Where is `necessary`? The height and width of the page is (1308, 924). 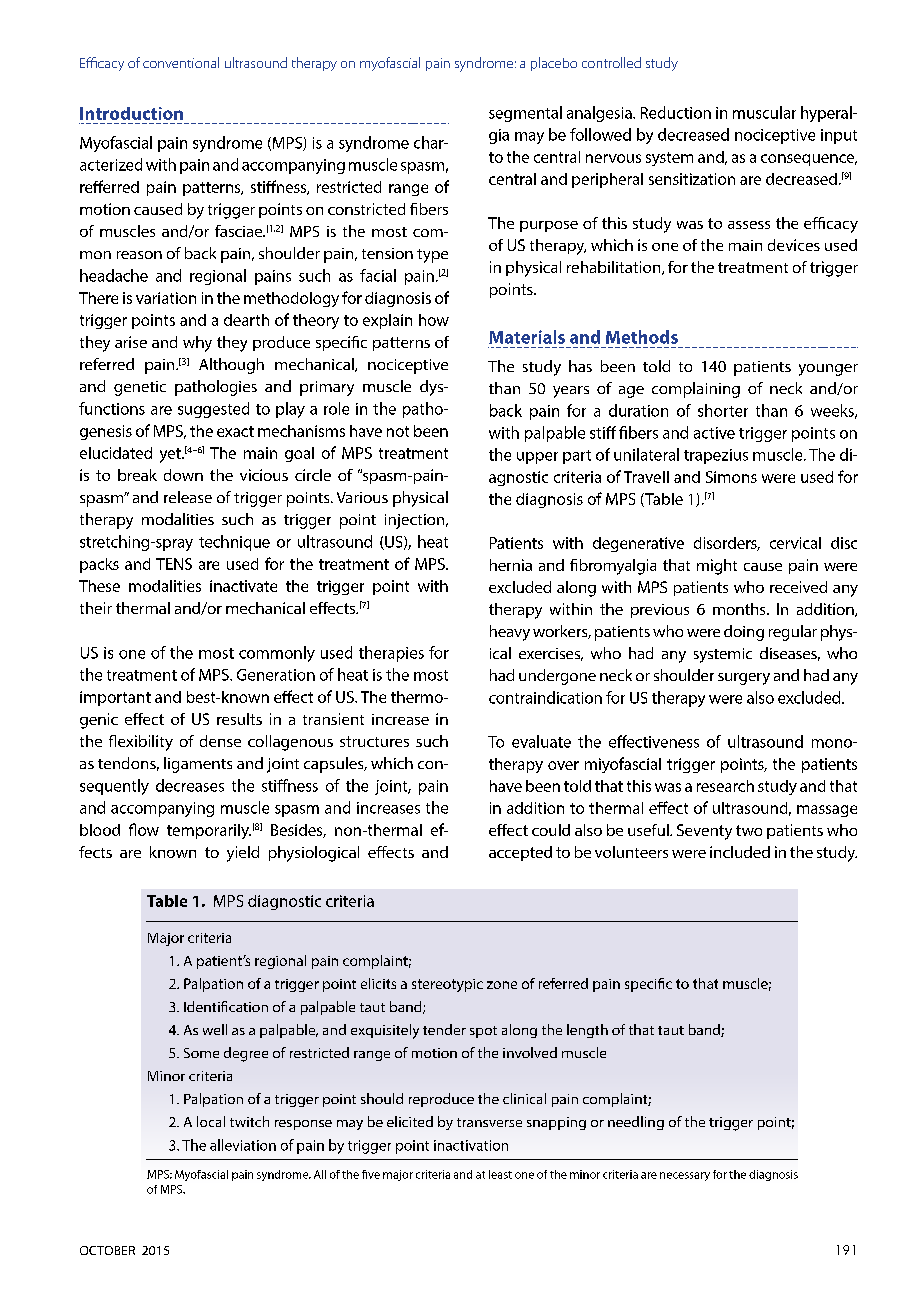 necessary is located at coordinates (685, 1176).
